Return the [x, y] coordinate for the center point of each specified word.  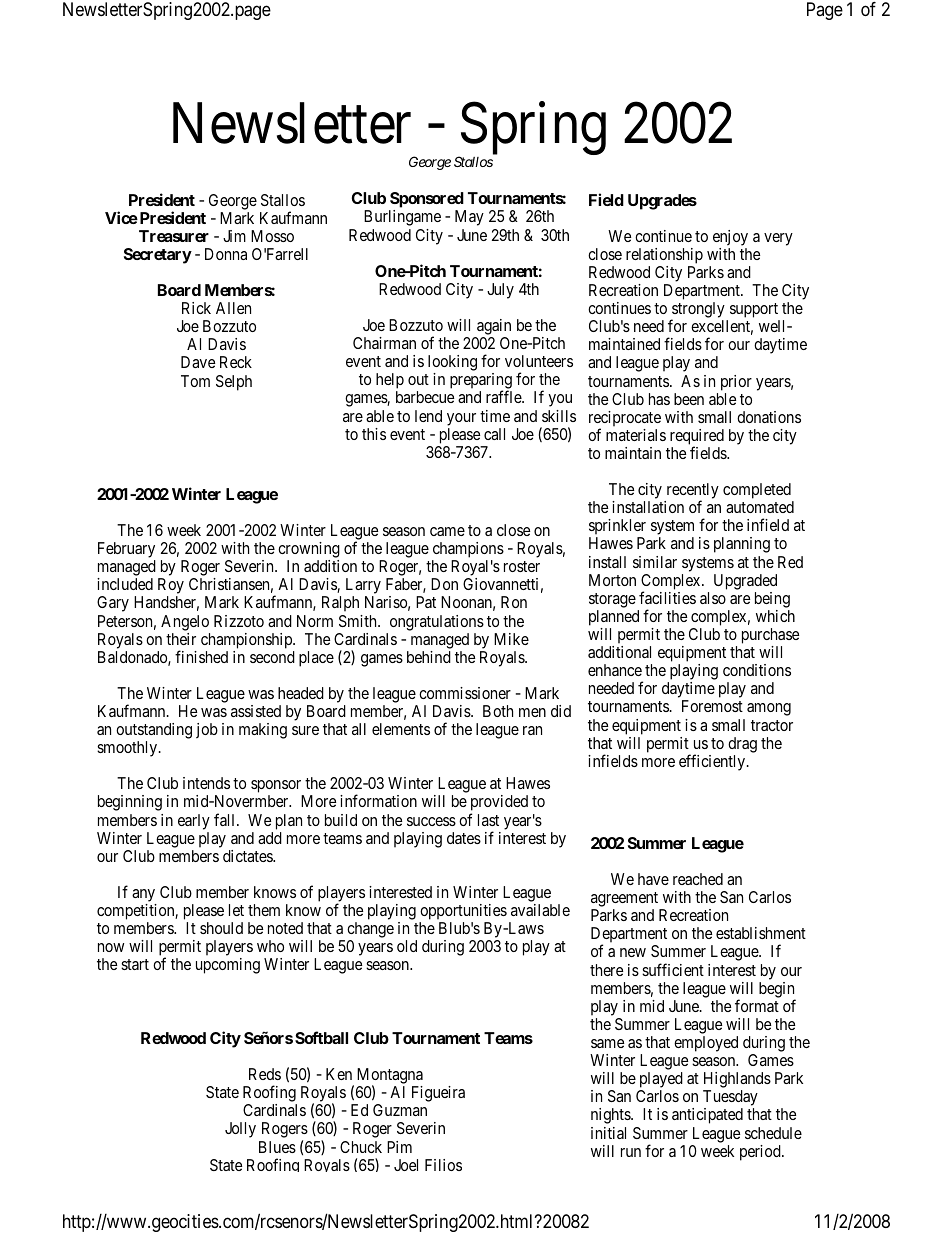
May [469, 218]
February [126, 551]
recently [691, 492]
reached [698, 879]
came [447, 531]
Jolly [240, 1130]
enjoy [730, 238]
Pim [399, 1147]
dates [464, 838]
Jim [234, 236]
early [194, 822]
